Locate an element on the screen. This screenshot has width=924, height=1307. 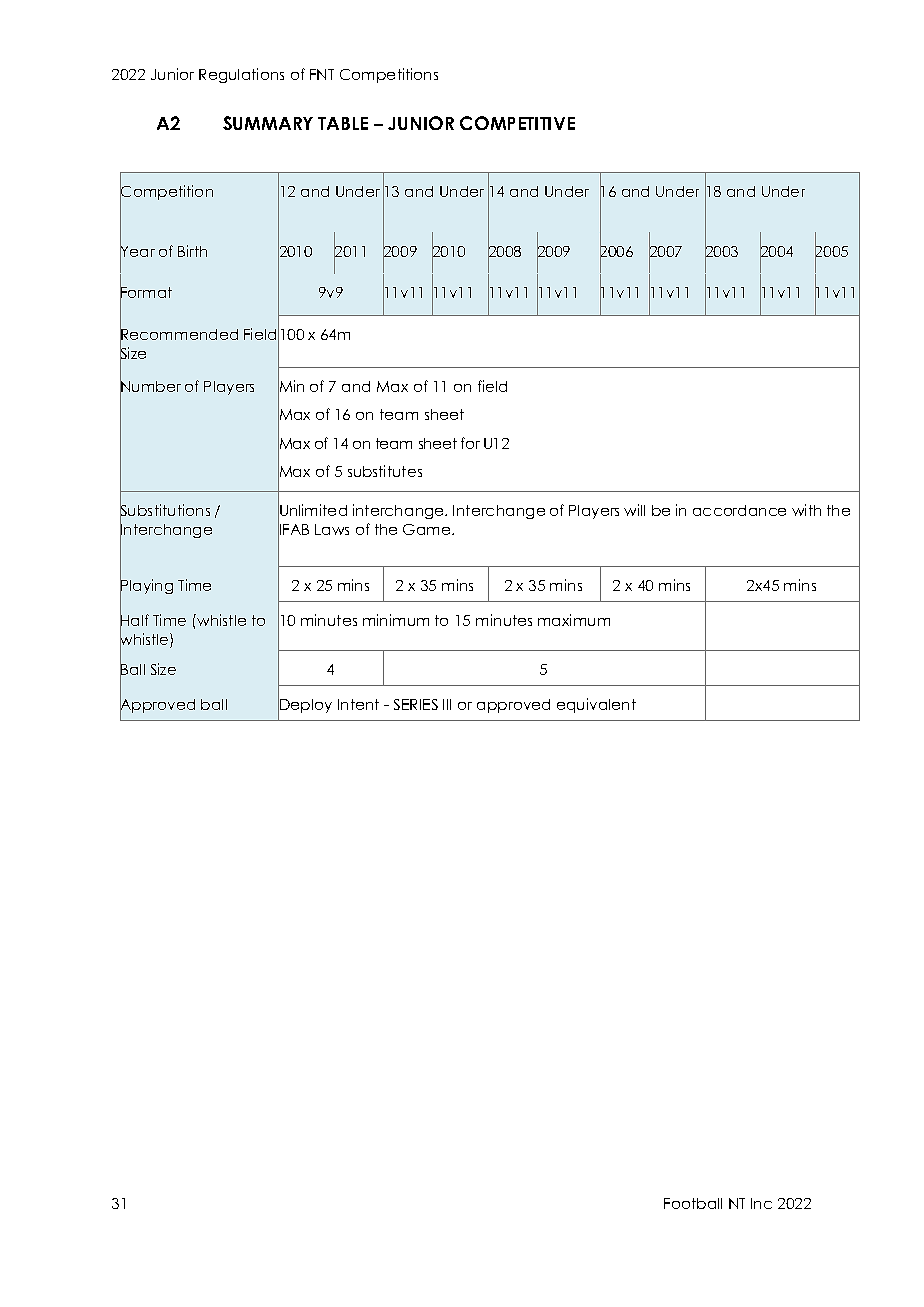
Inc is located at coordinates (761, 1203).
